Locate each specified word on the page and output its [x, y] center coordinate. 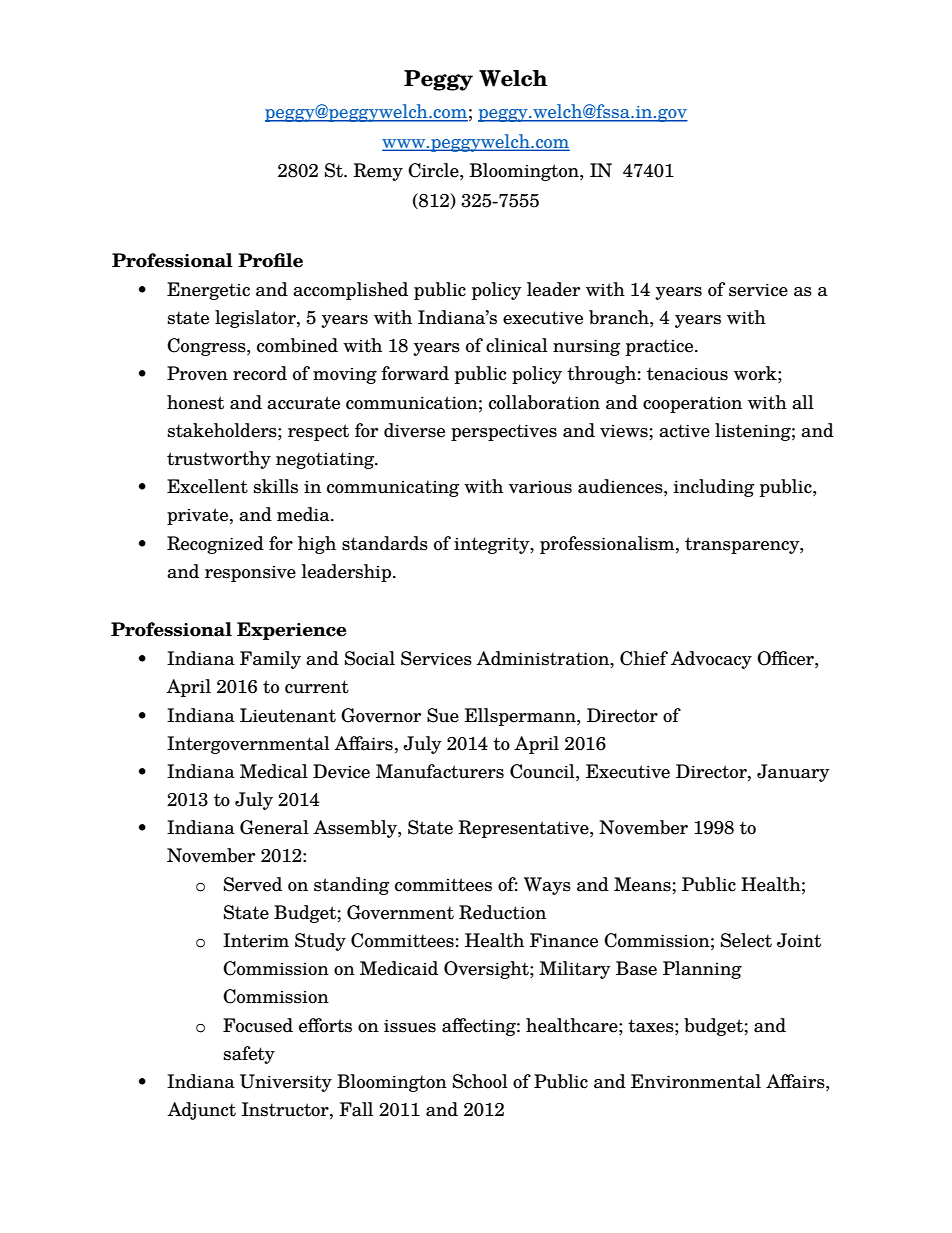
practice [661, 347]
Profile [270, 260]
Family [270, 660]
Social [370, 658]
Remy [378, 172]
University [286, 1083]
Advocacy [711, 660]
